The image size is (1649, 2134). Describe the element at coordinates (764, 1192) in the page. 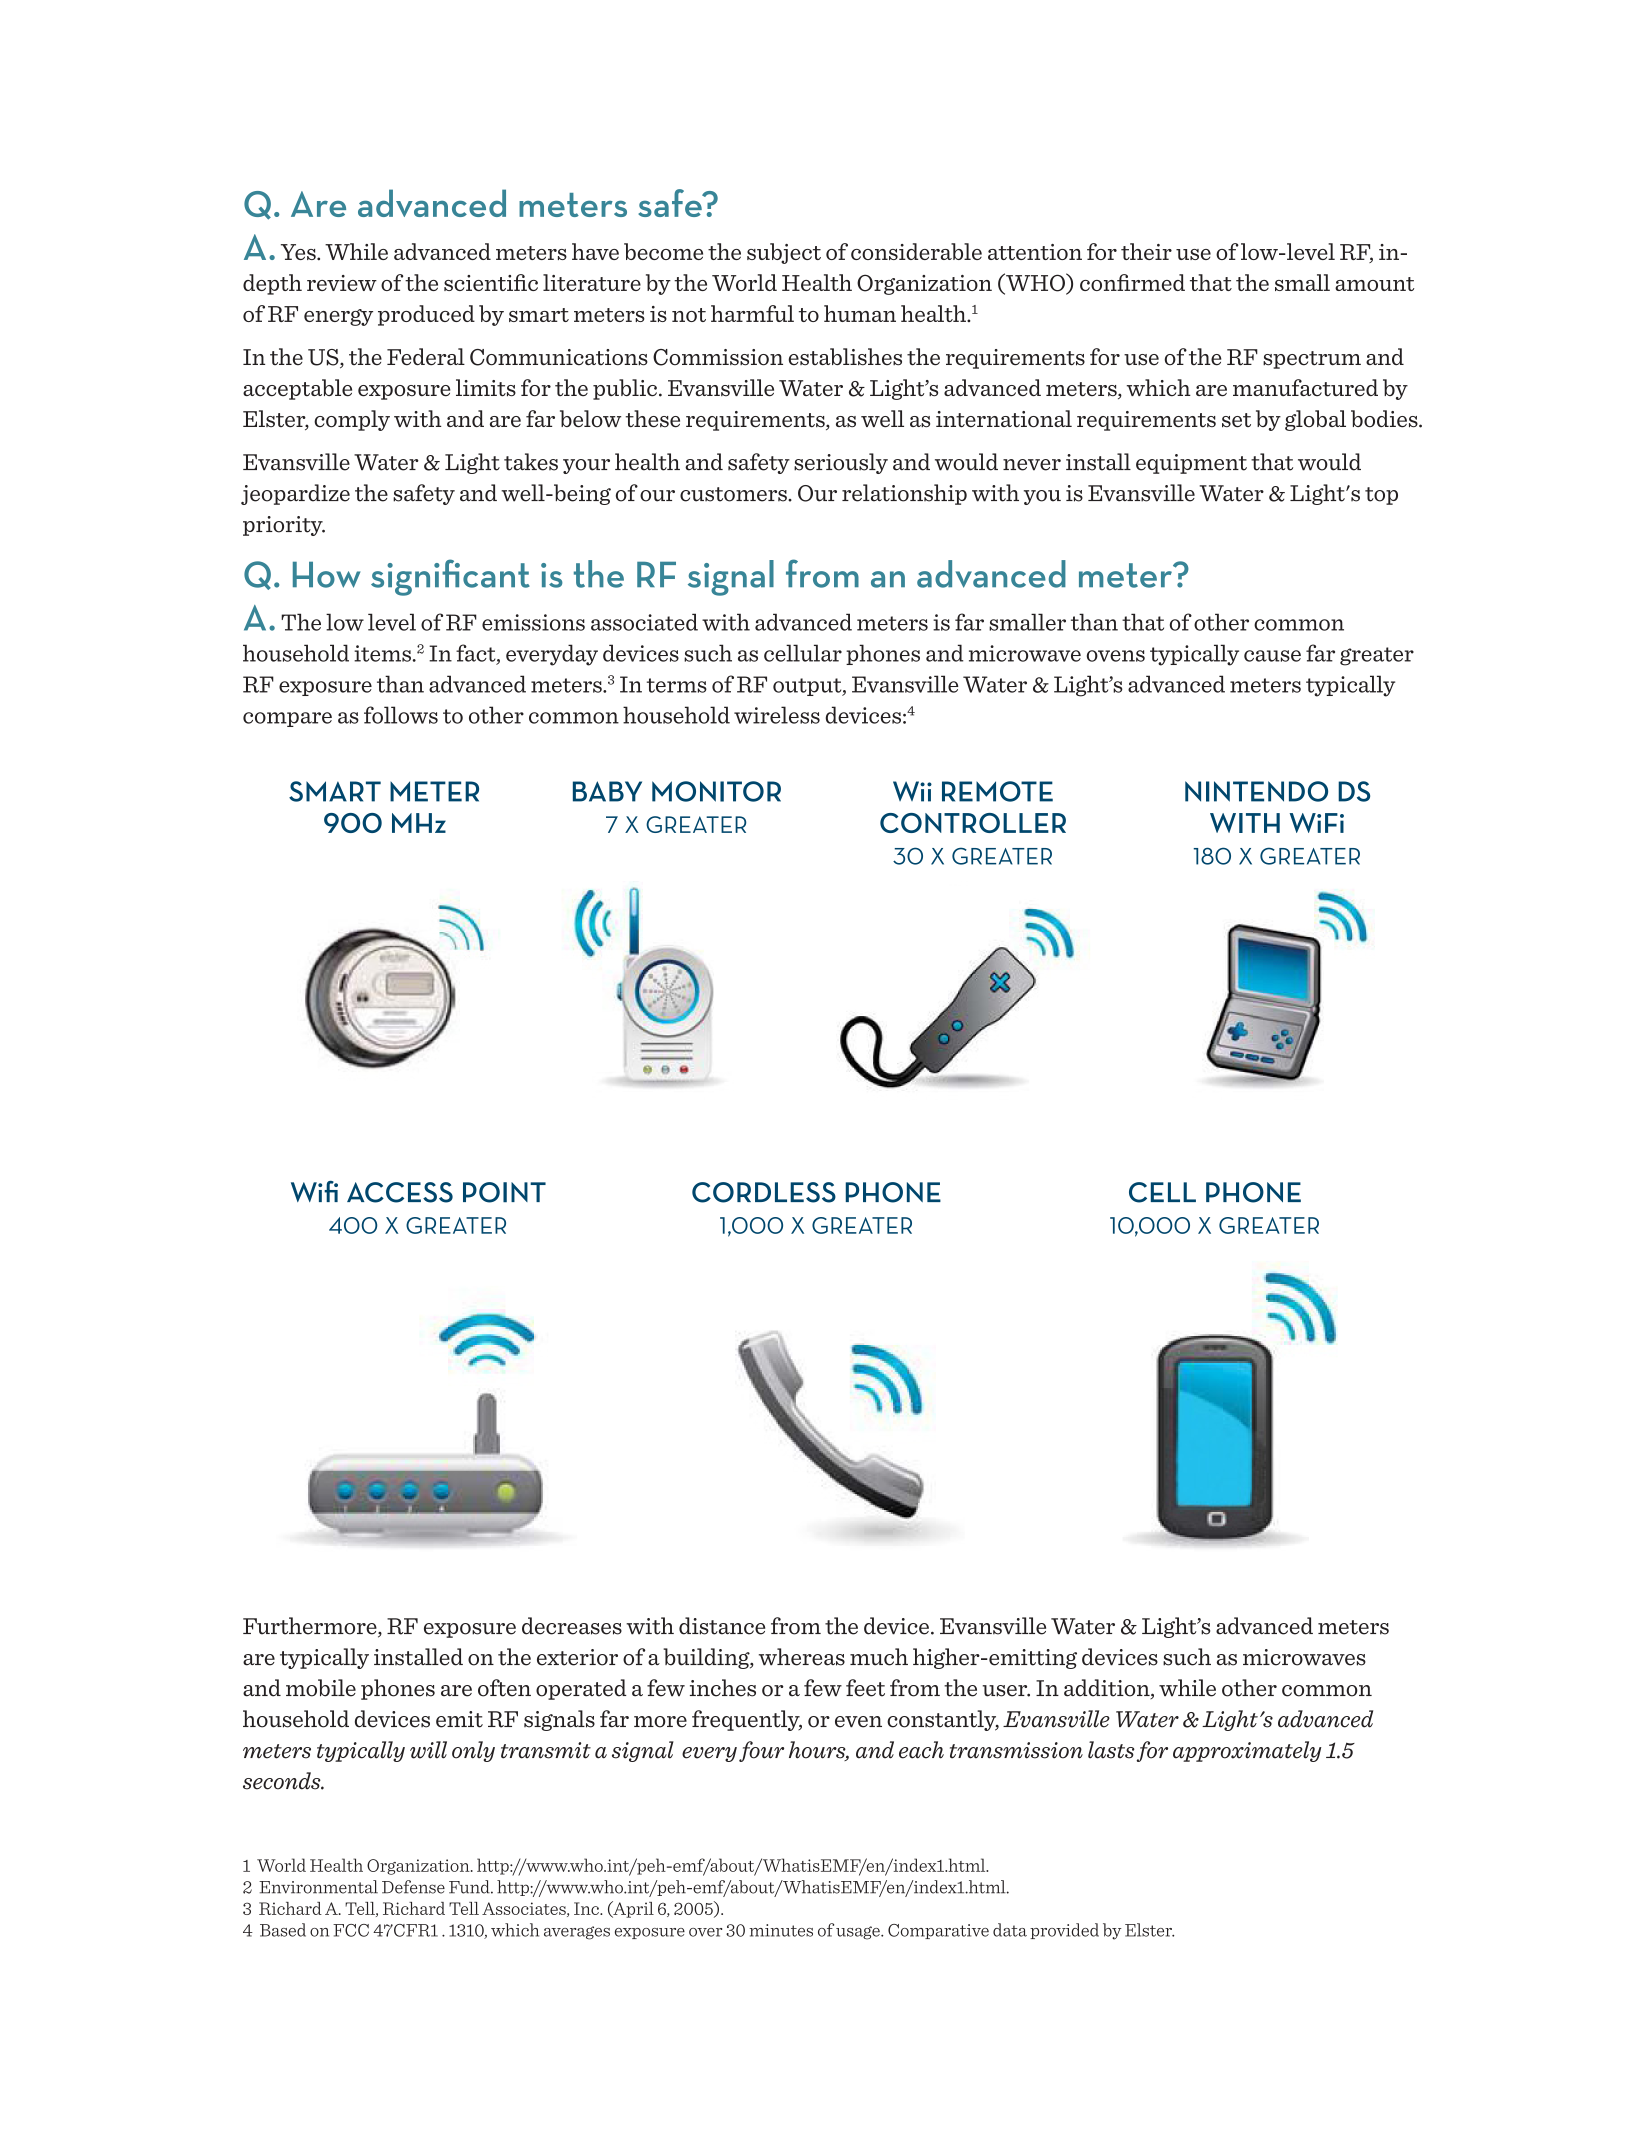

I see `CORDLESS` at that location.
